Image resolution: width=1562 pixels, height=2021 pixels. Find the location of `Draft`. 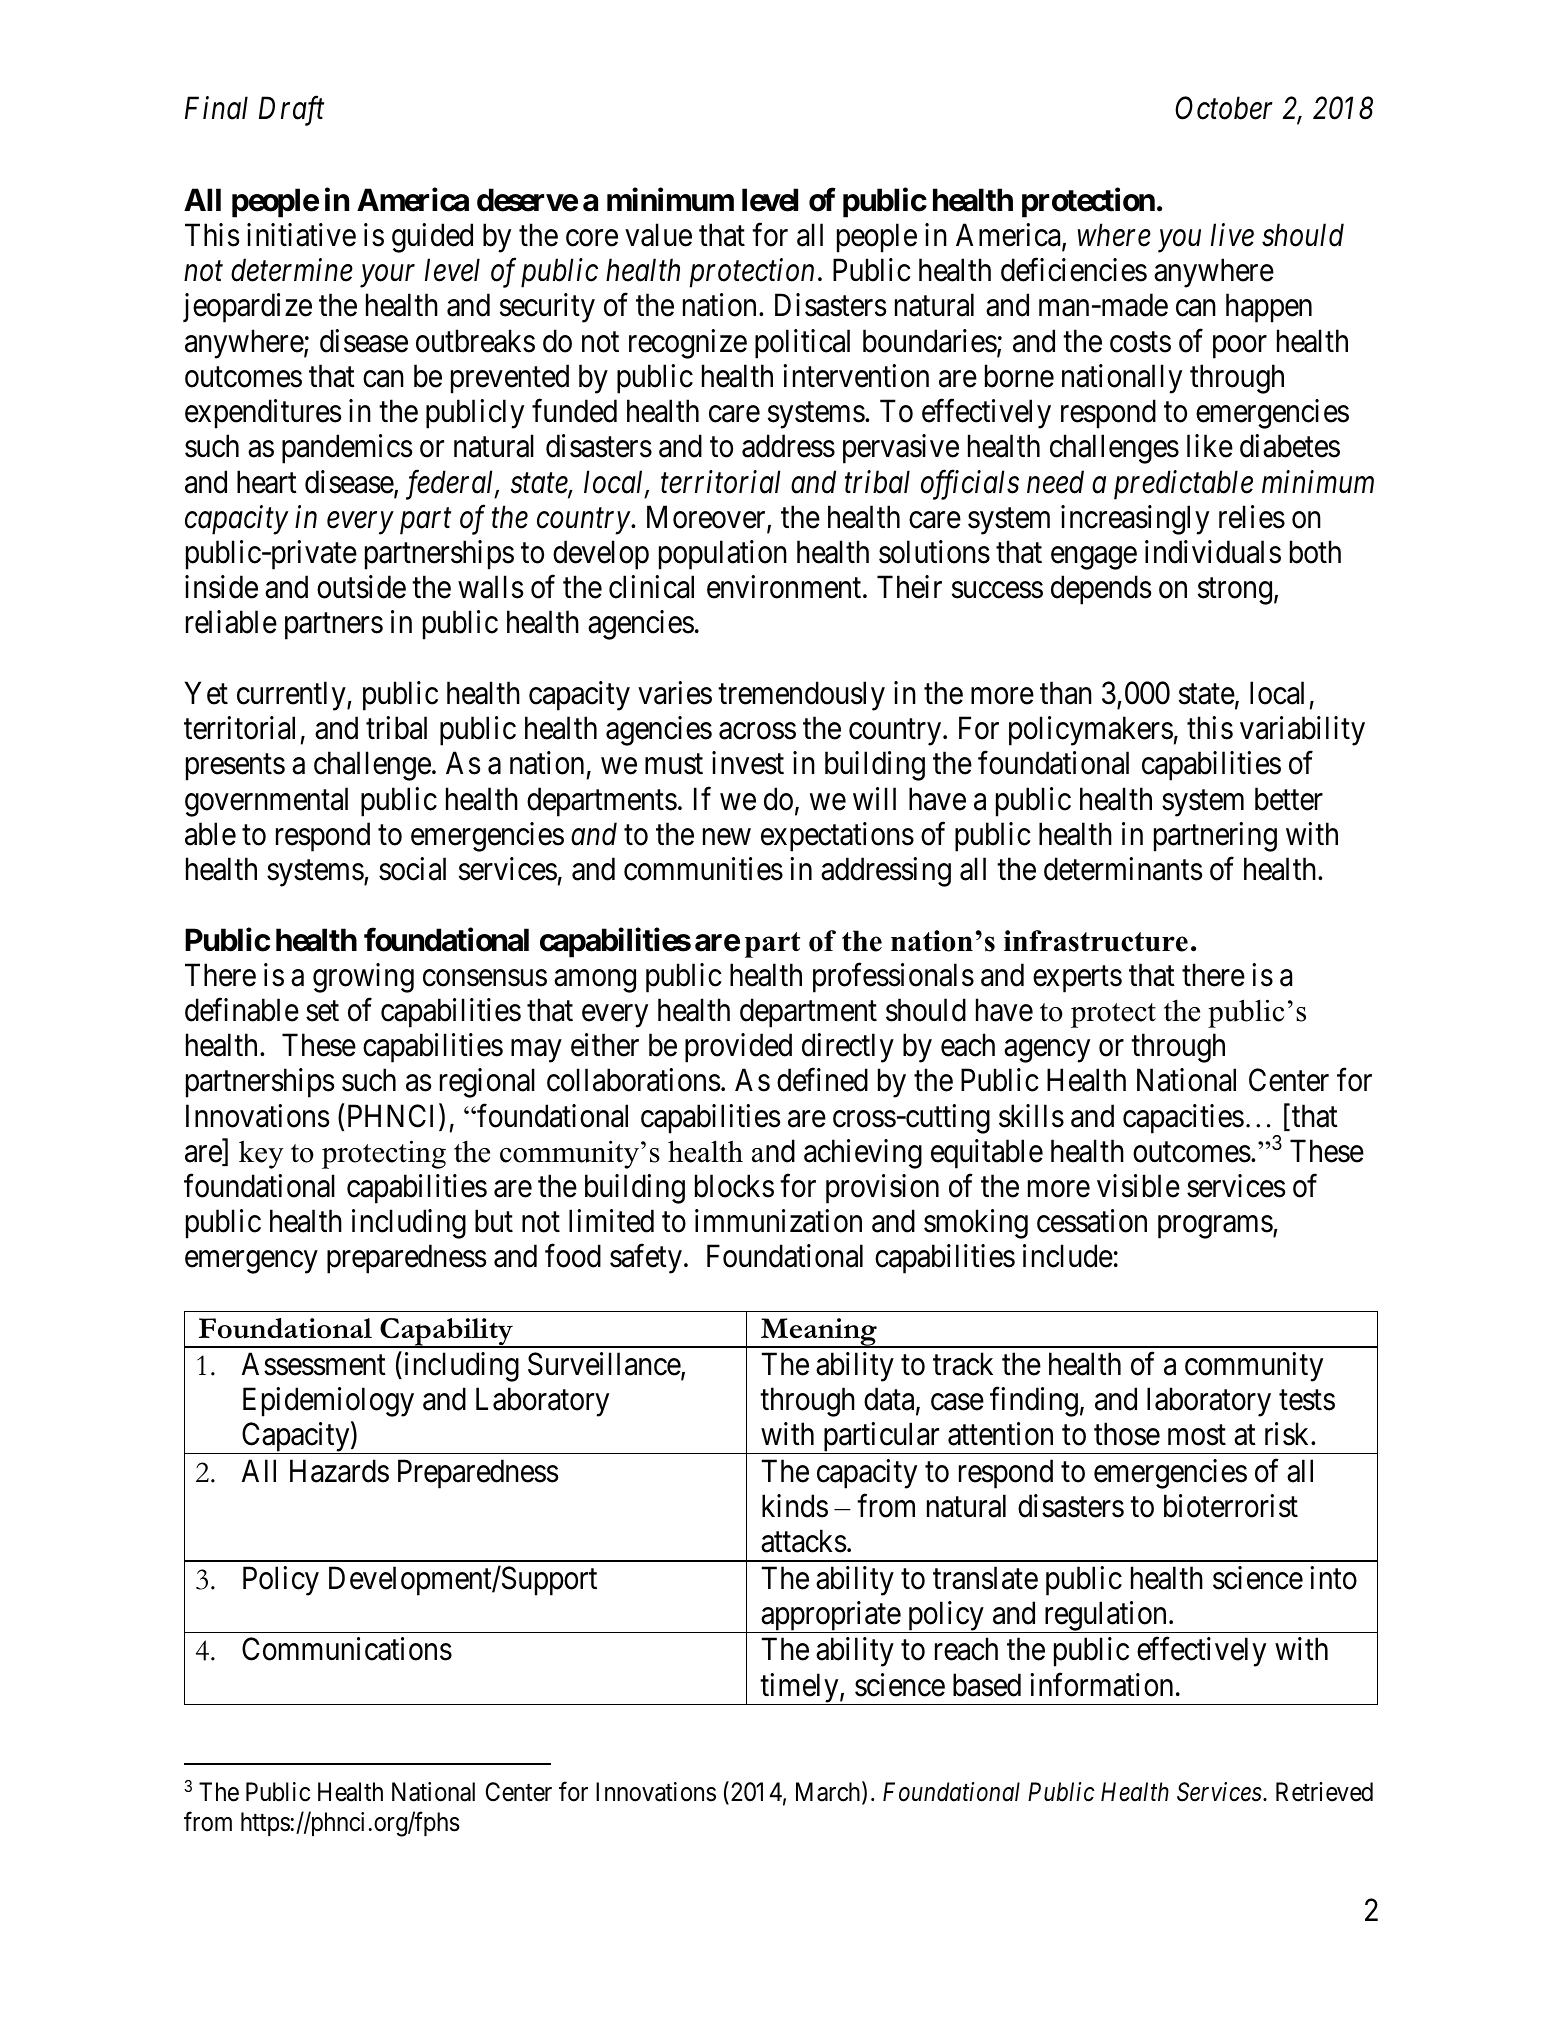

Draft is located at coordinates (291, 111).
